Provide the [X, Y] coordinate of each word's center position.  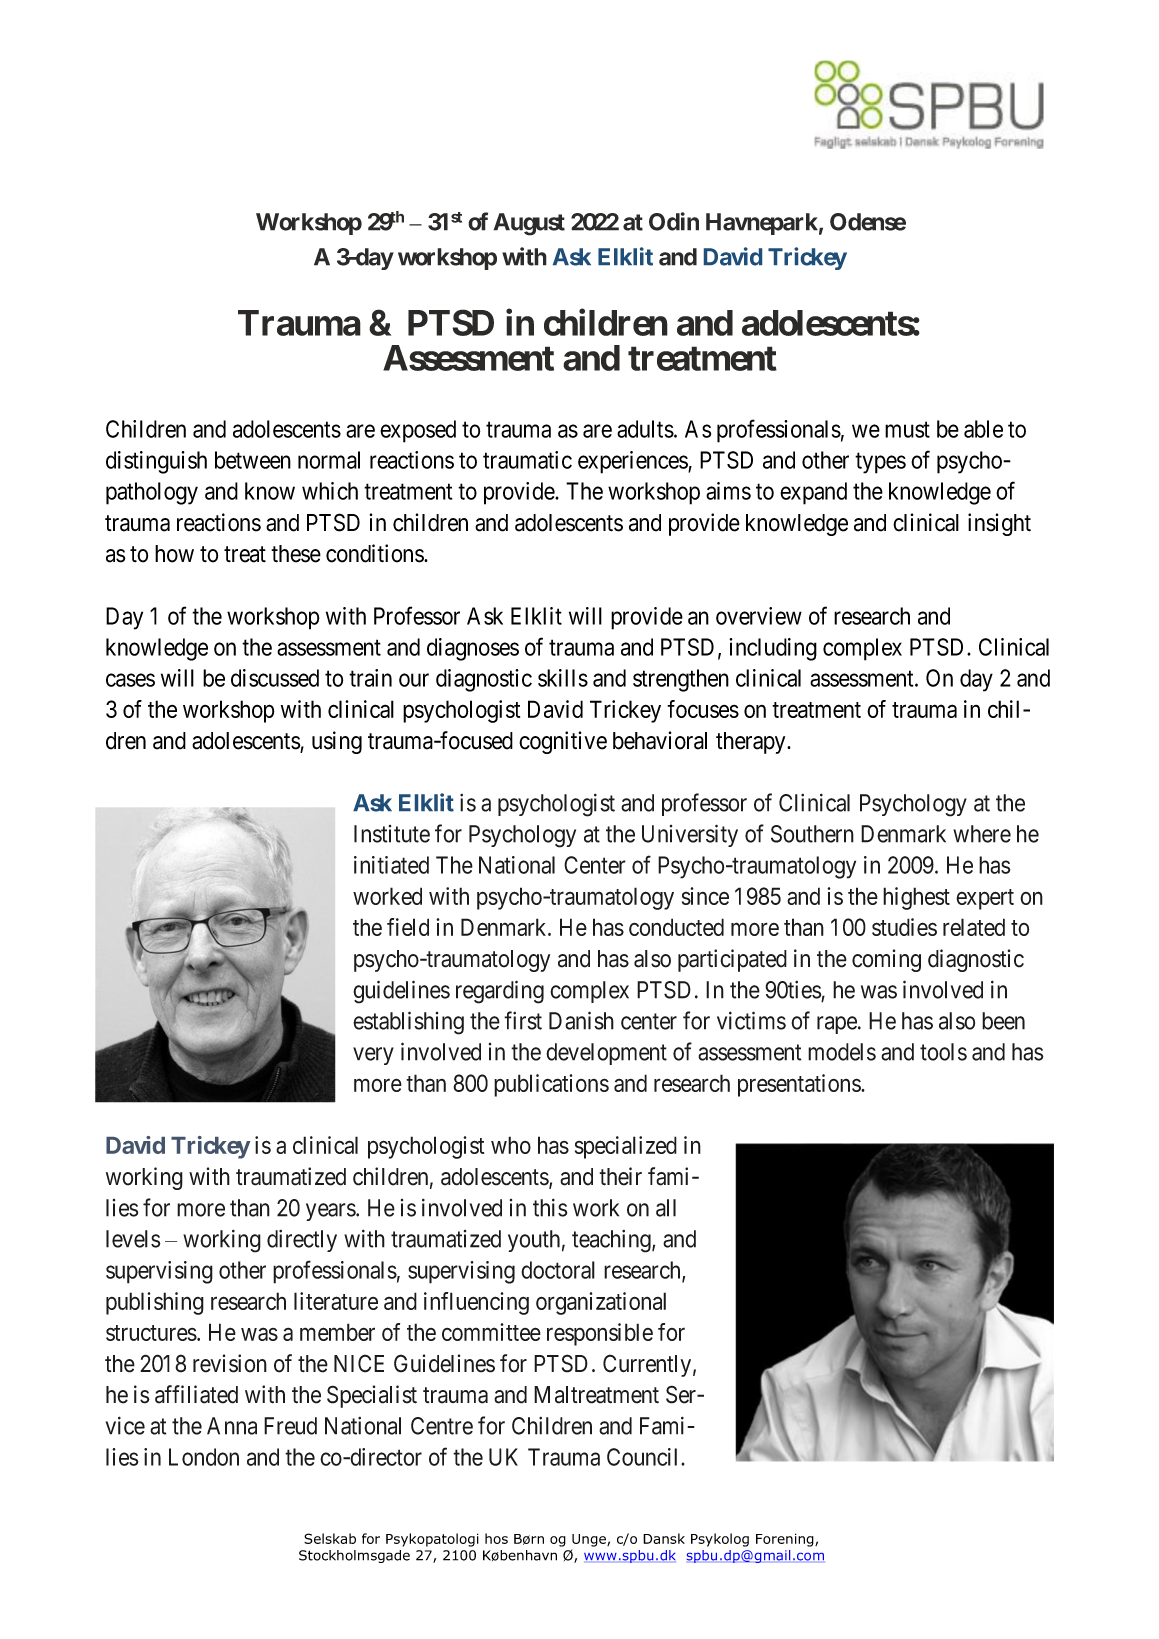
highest [916, 898]
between [253, 460]
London [204, 1457]
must [907, 430]
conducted [676, 927]
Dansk [664, 1538]
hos [496, 1538]
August [529, 224]
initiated [391, 865]
